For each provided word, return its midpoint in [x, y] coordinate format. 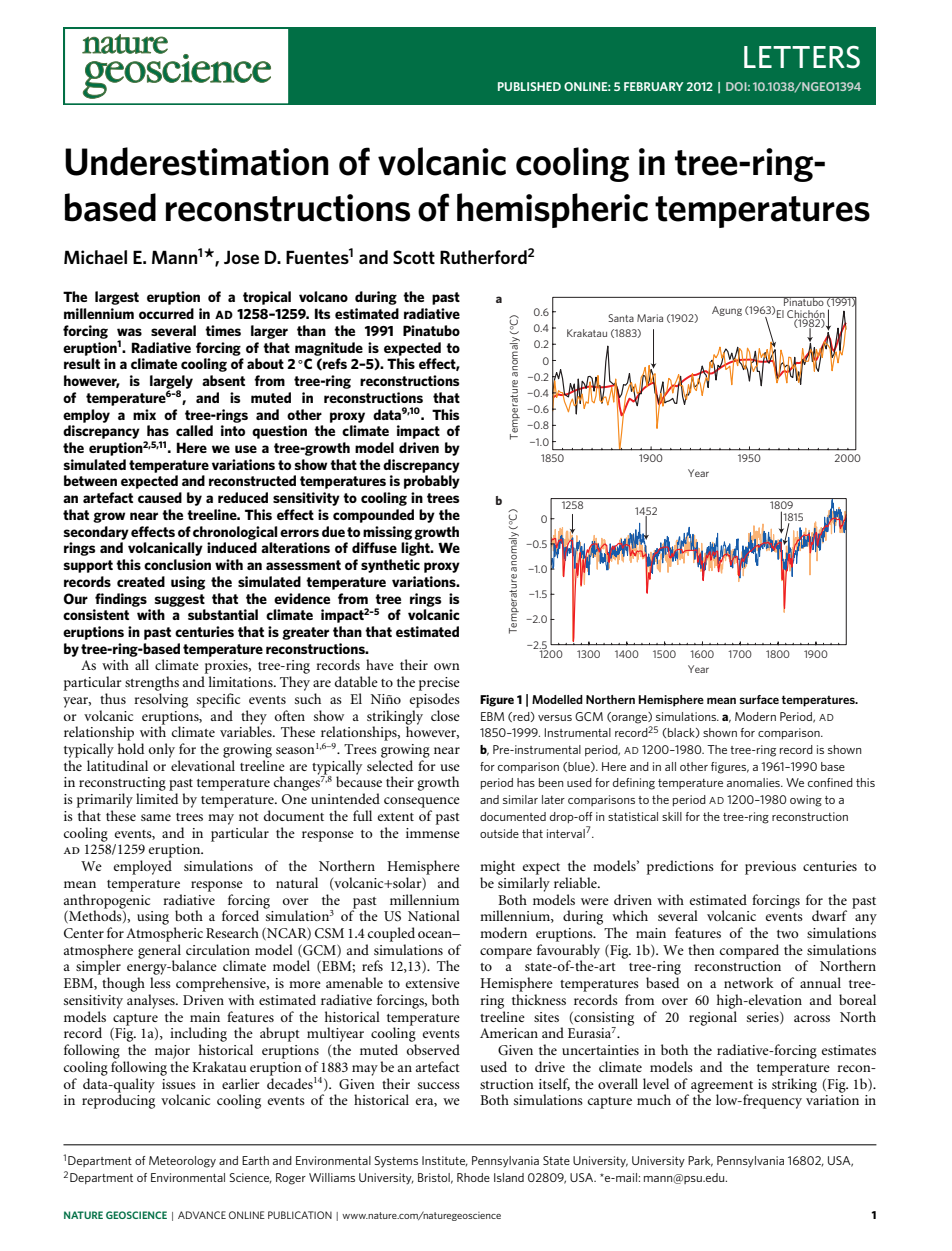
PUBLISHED [529, 86]
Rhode [473, 1177]
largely [171, 383]
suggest [180, 600]
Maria [650, 318]
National [434, 915]
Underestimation [197, 161]
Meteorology [182, 1162]
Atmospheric [164, 934]
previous [770, 868]
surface [759, 699]
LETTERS [802, 57]
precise [439, 684]
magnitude [329, 349]
